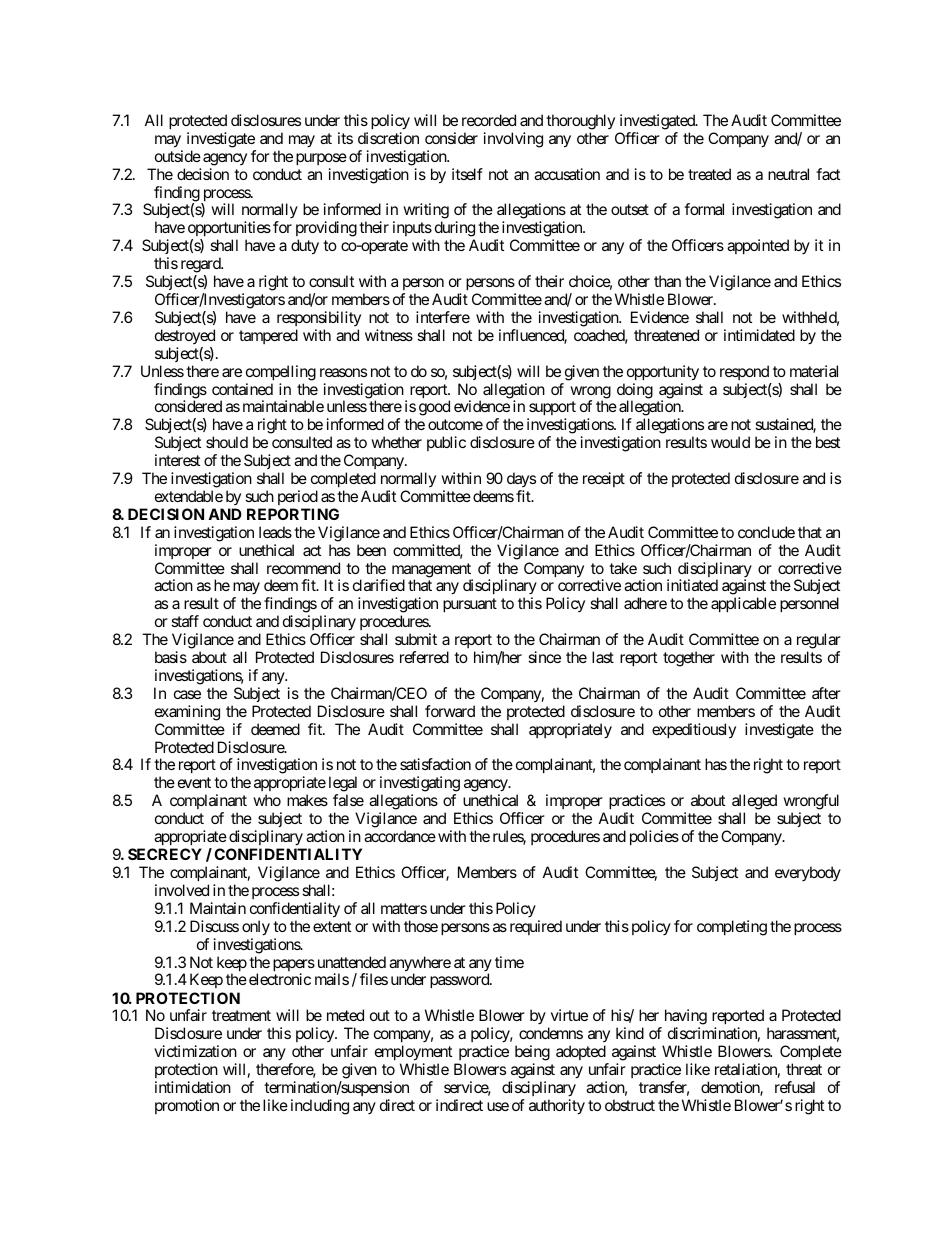 The height and width of the screenshot is (1233, 952). I want to click on since, so click(544, 657).
